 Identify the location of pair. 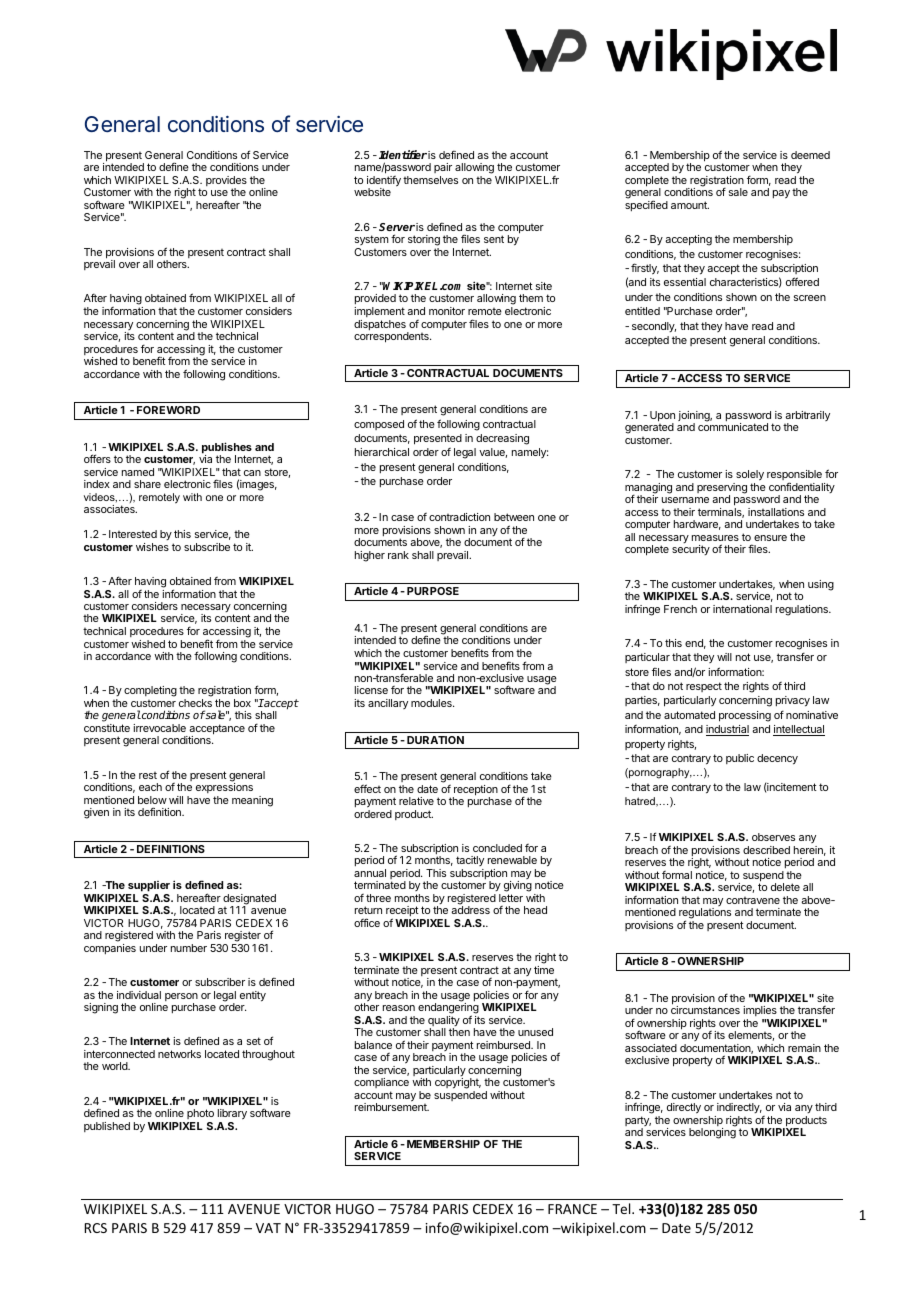
(443, 170).
